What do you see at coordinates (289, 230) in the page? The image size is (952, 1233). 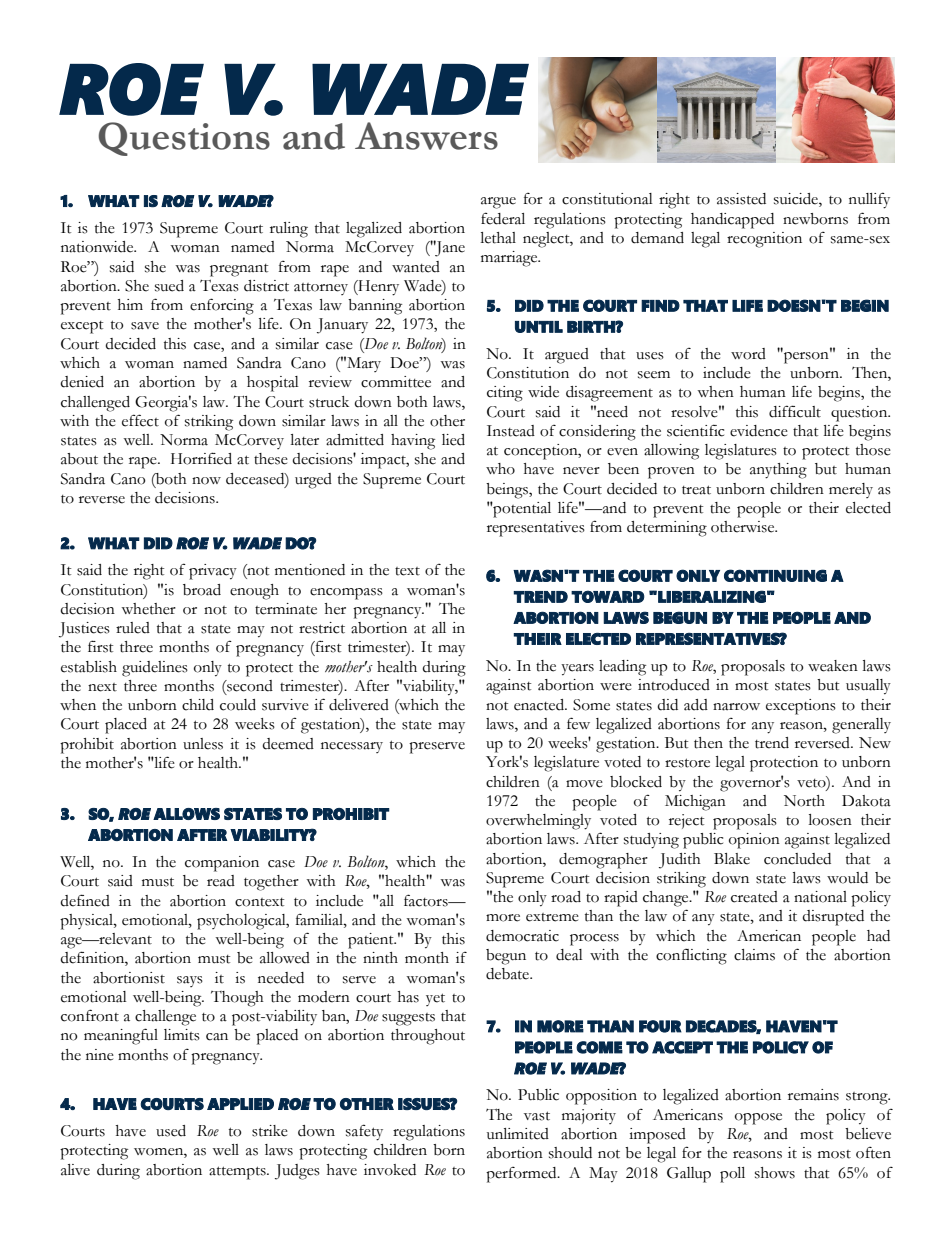 I see `ruling` at bounding box center [289, 230].
